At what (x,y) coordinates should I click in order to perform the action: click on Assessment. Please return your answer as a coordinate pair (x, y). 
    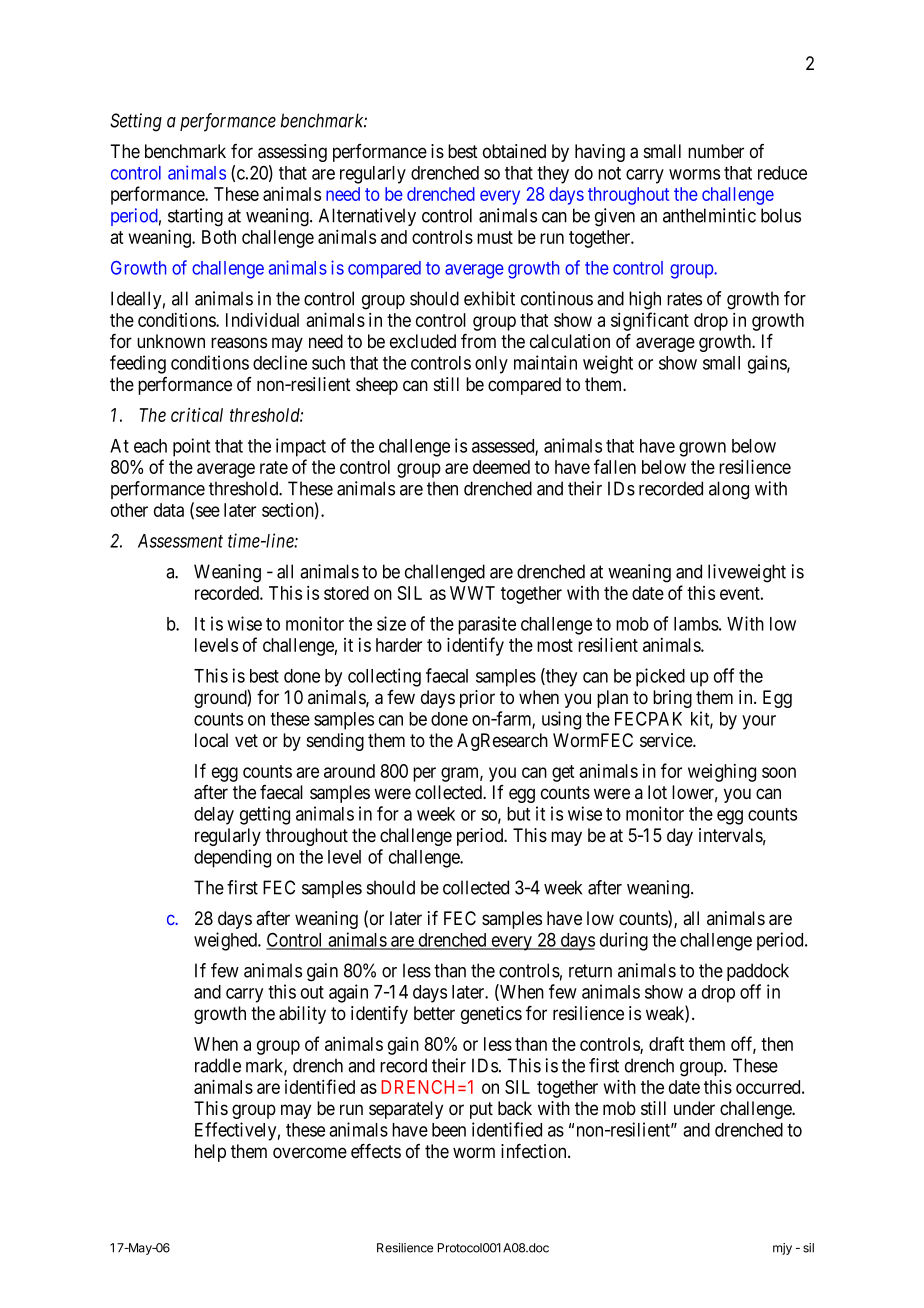
    Looking at the image, I should click on (180, 541).
